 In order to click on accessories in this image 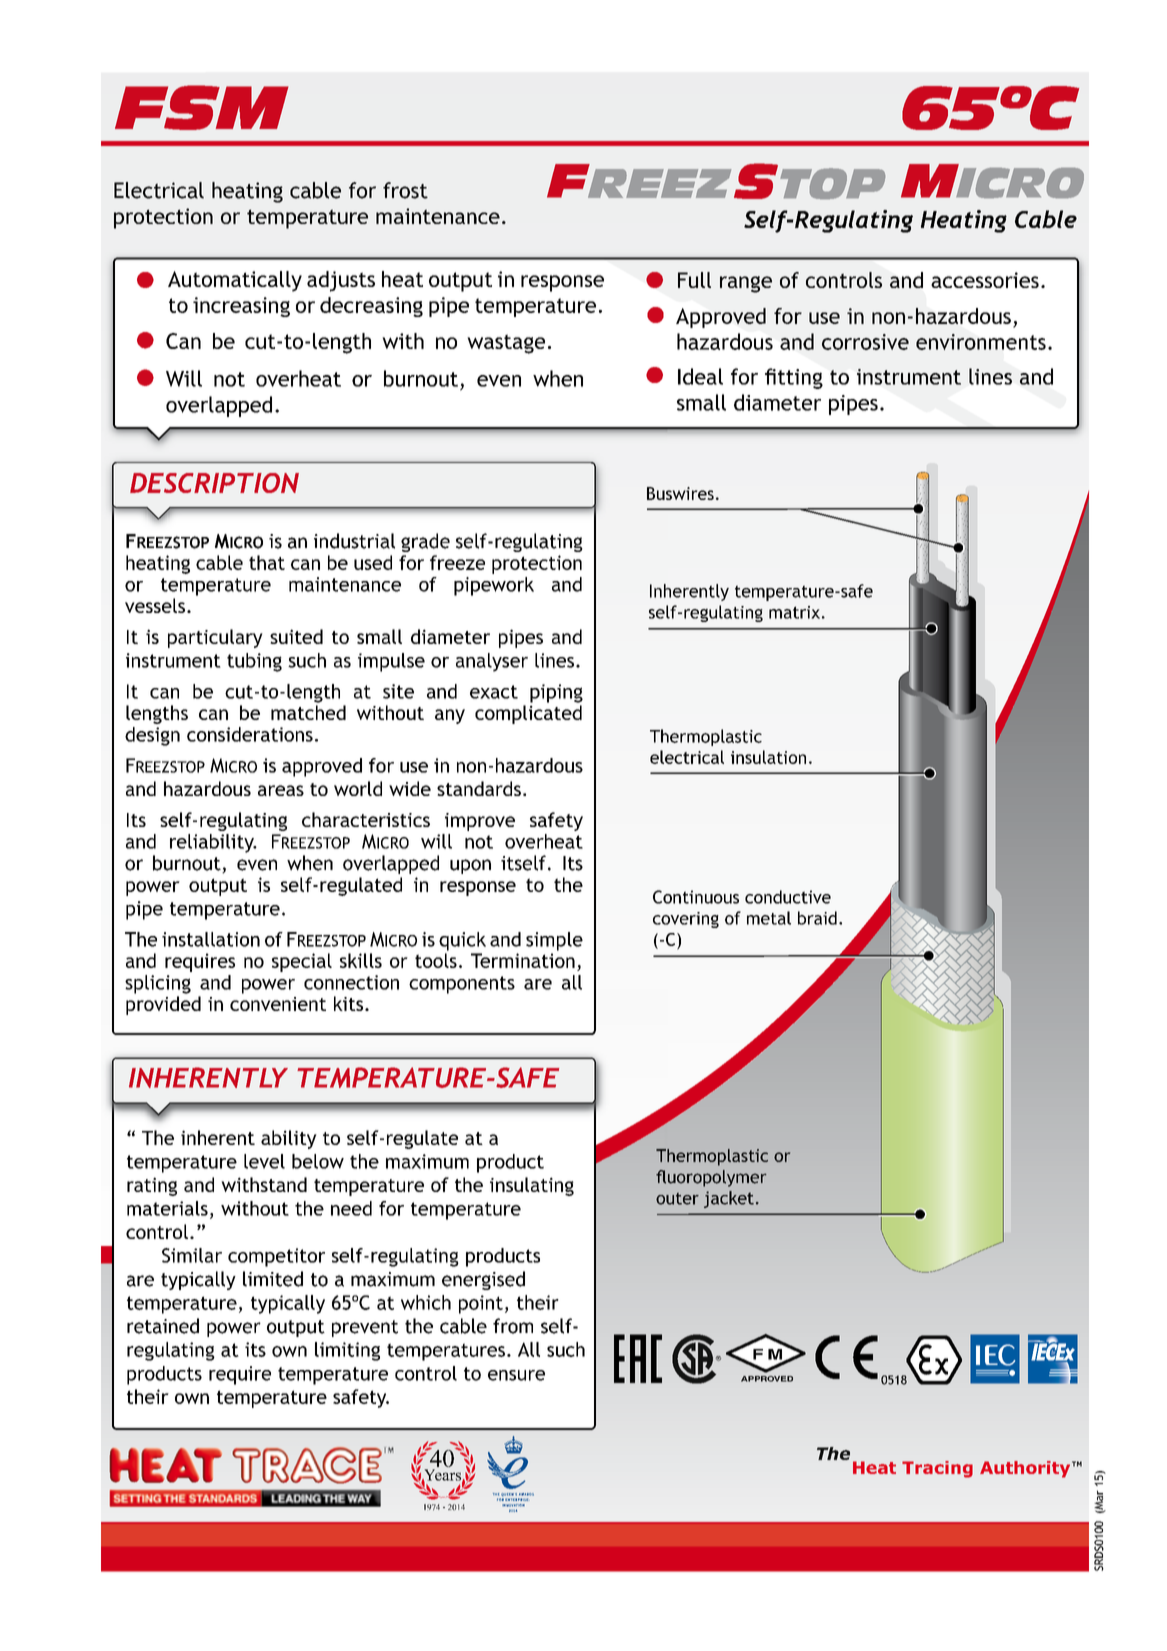, I will do `click(985, 280)`.
